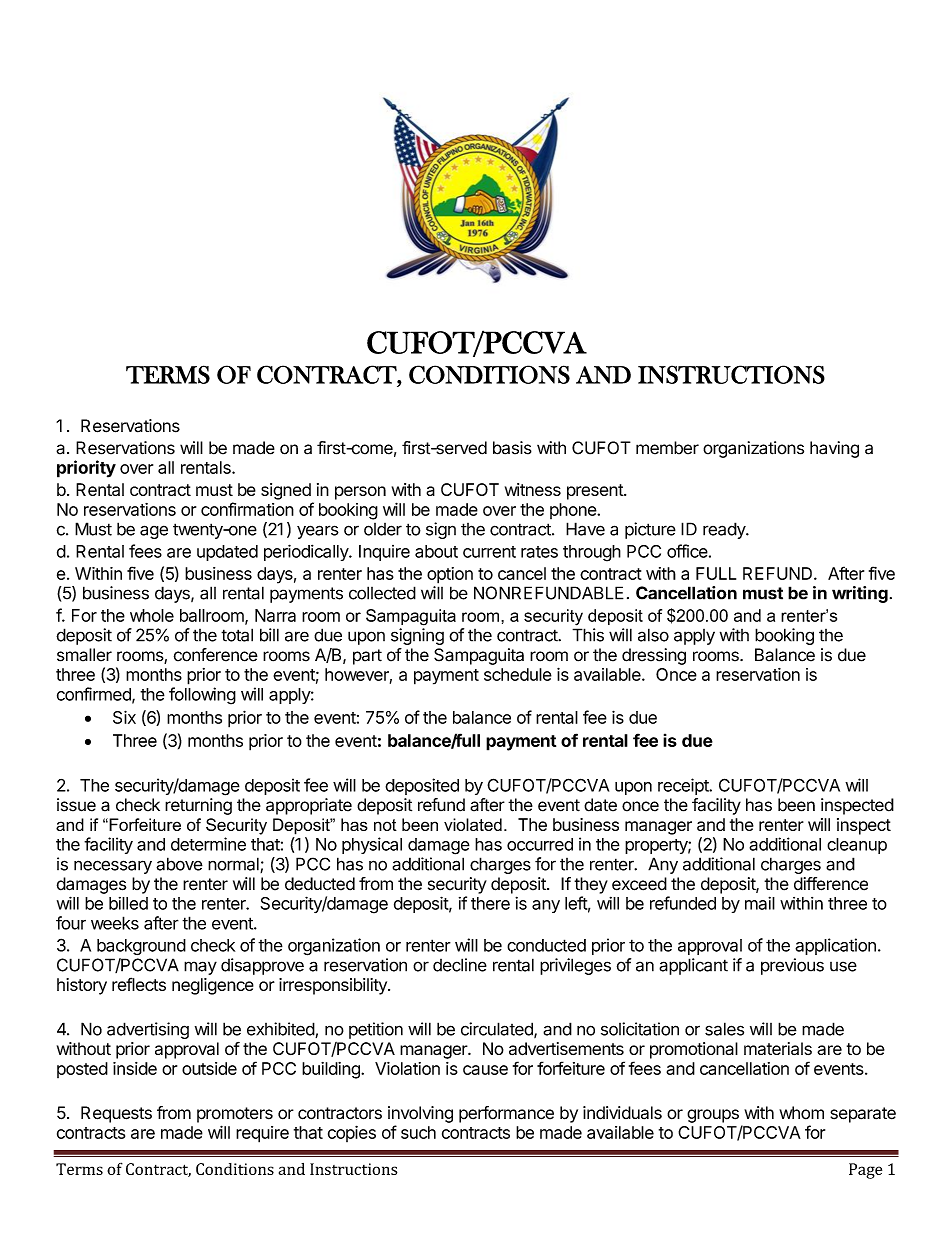 The image size is (952, 1233). I want to click on having, so click(834, 449).
